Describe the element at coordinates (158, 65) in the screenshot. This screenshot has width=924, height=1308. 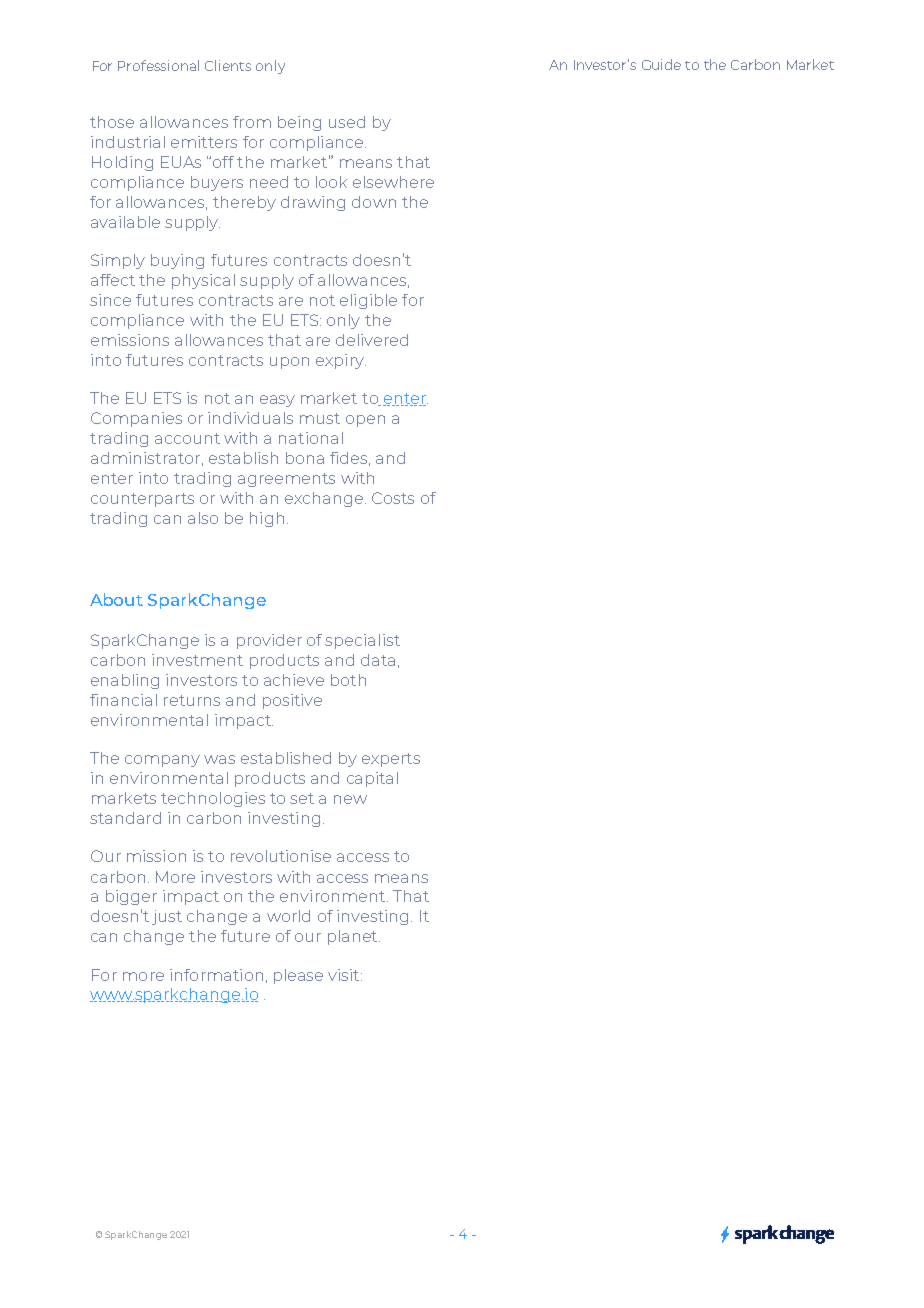
I see `Professional` at that location.
